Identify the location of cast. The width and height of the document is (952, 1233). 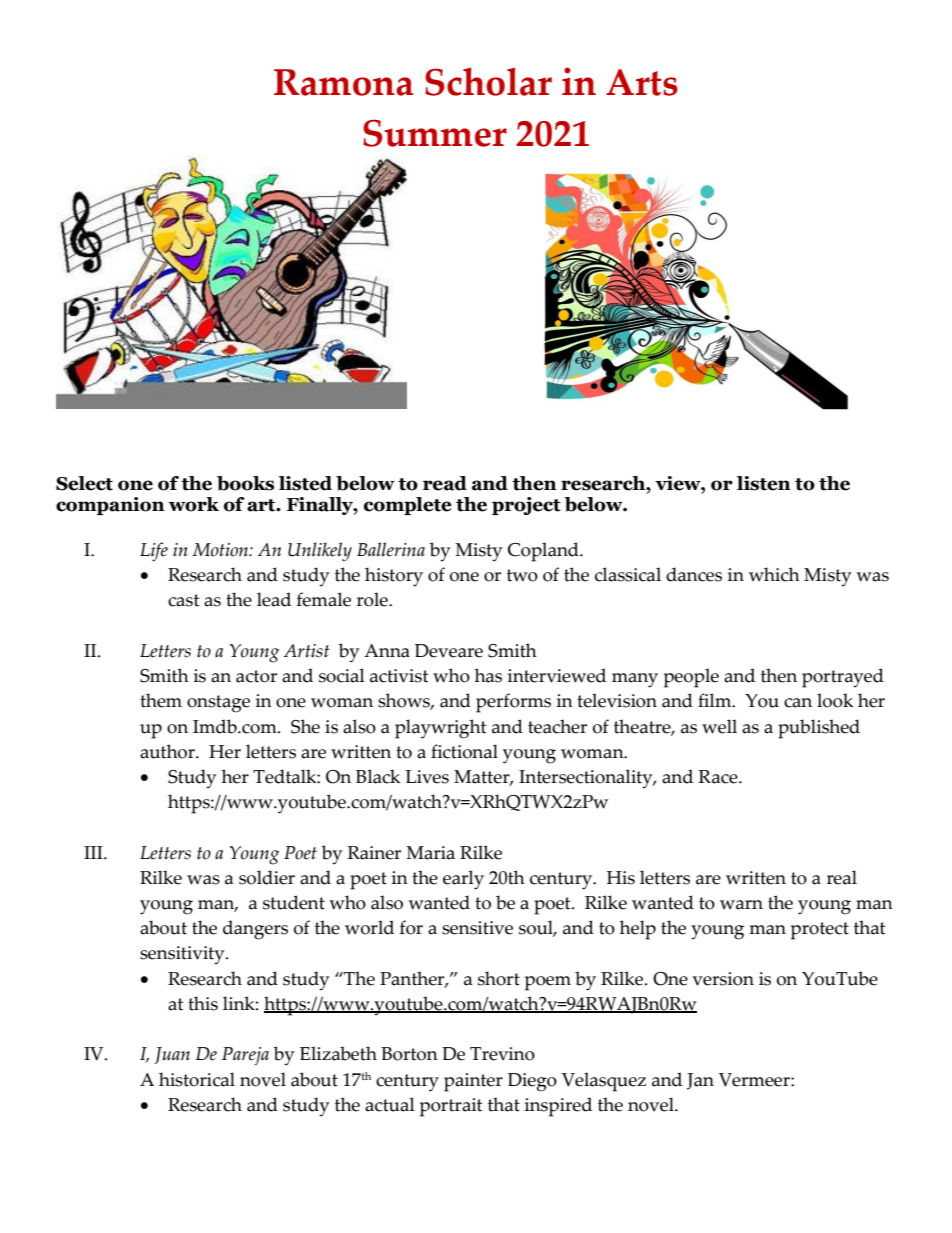
(183, 600).
